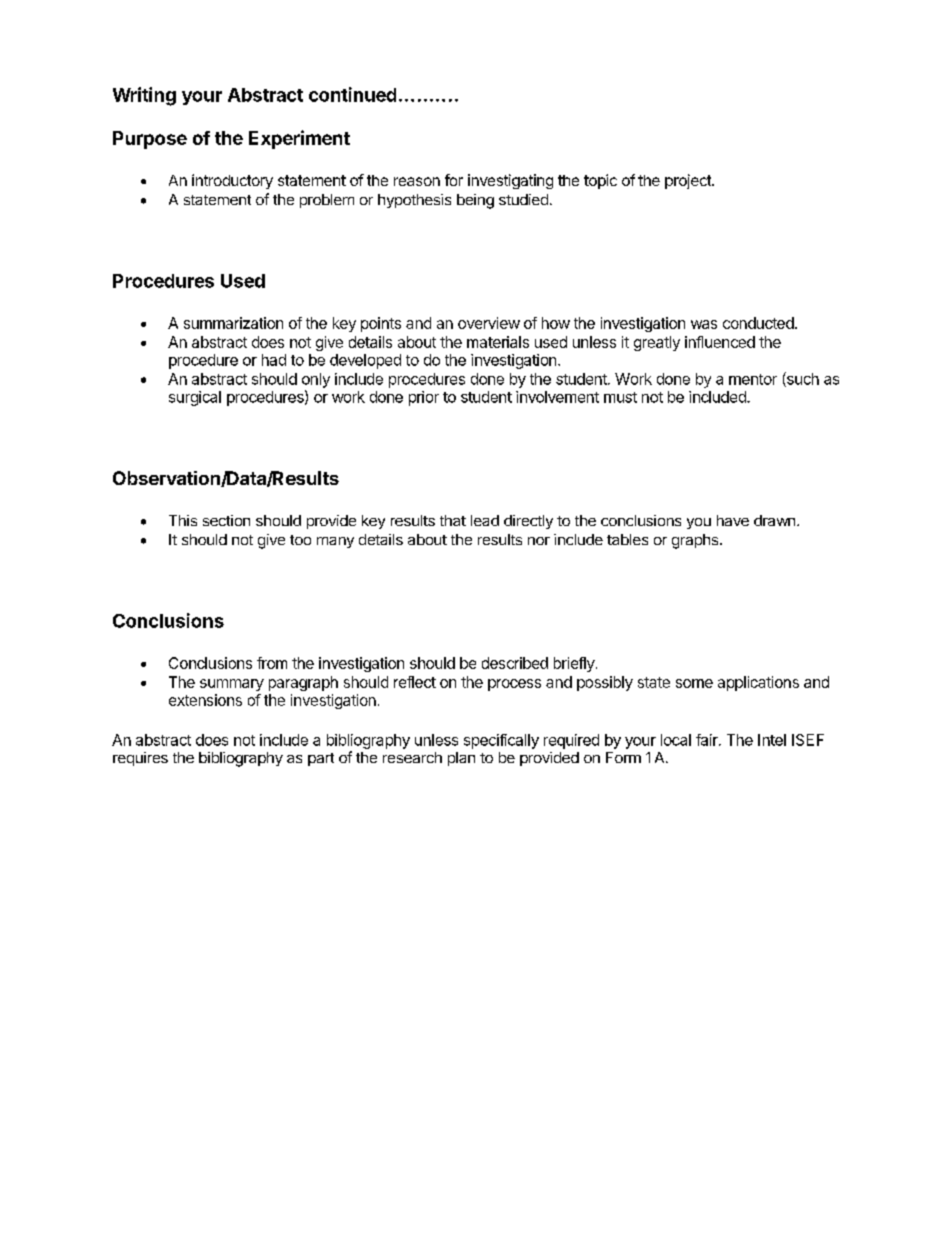  I want to click on being, so click(475, 201).
